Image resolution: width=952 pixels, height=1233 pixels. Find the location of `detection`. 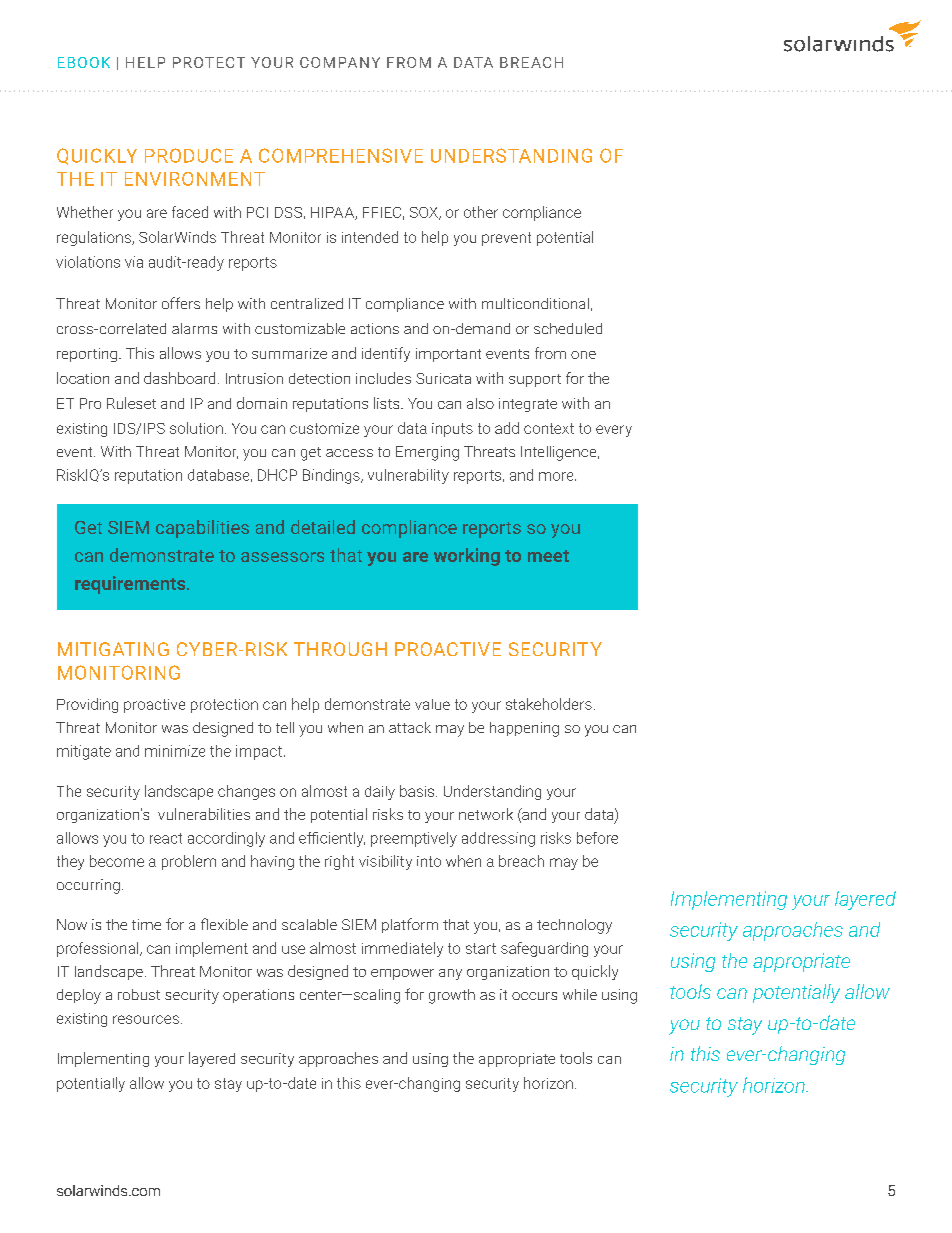

detection is located at coordinates (319, 378).
